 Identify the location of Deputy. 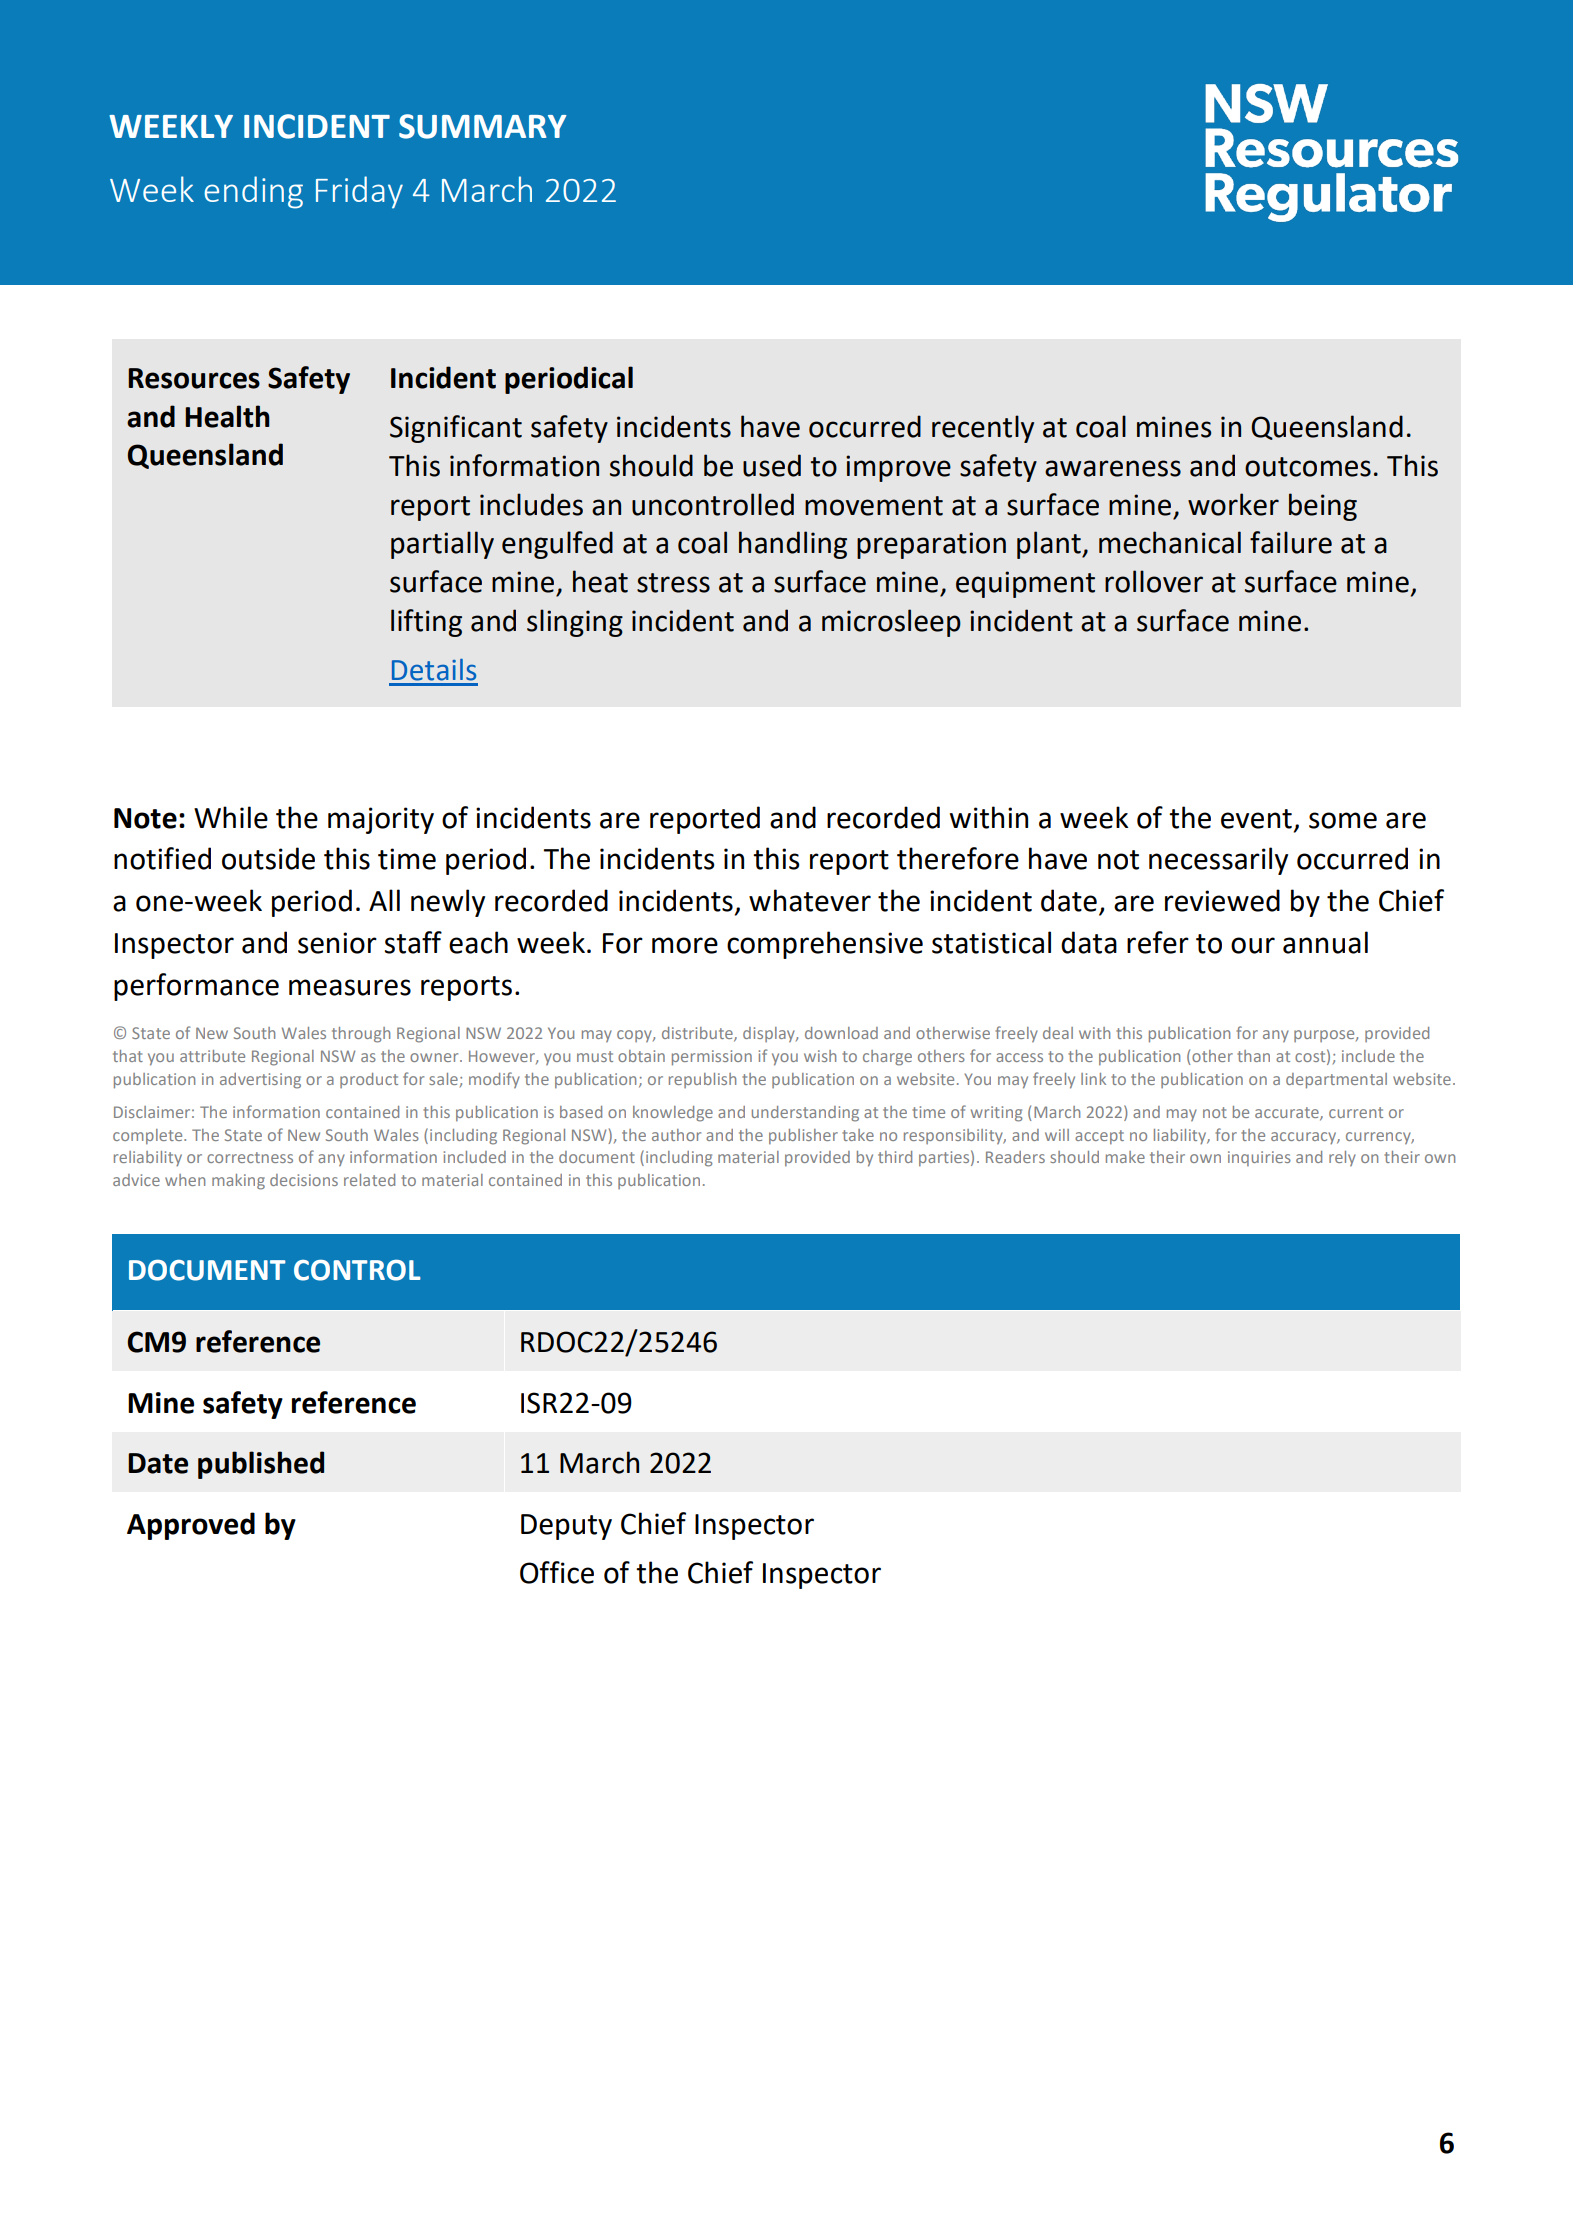
(566, 1527).
